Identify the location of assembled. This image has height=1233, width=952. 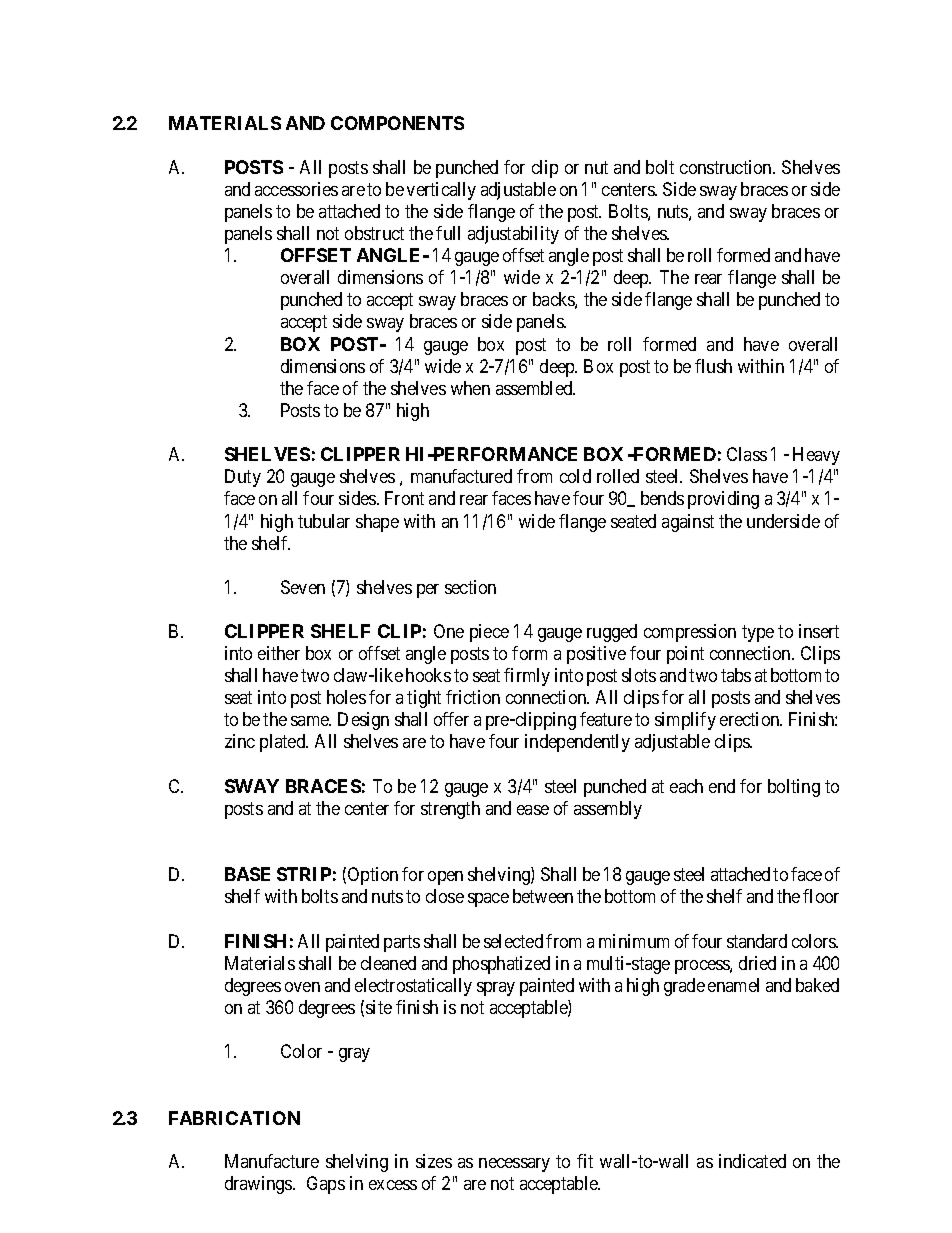
(535, 388).
